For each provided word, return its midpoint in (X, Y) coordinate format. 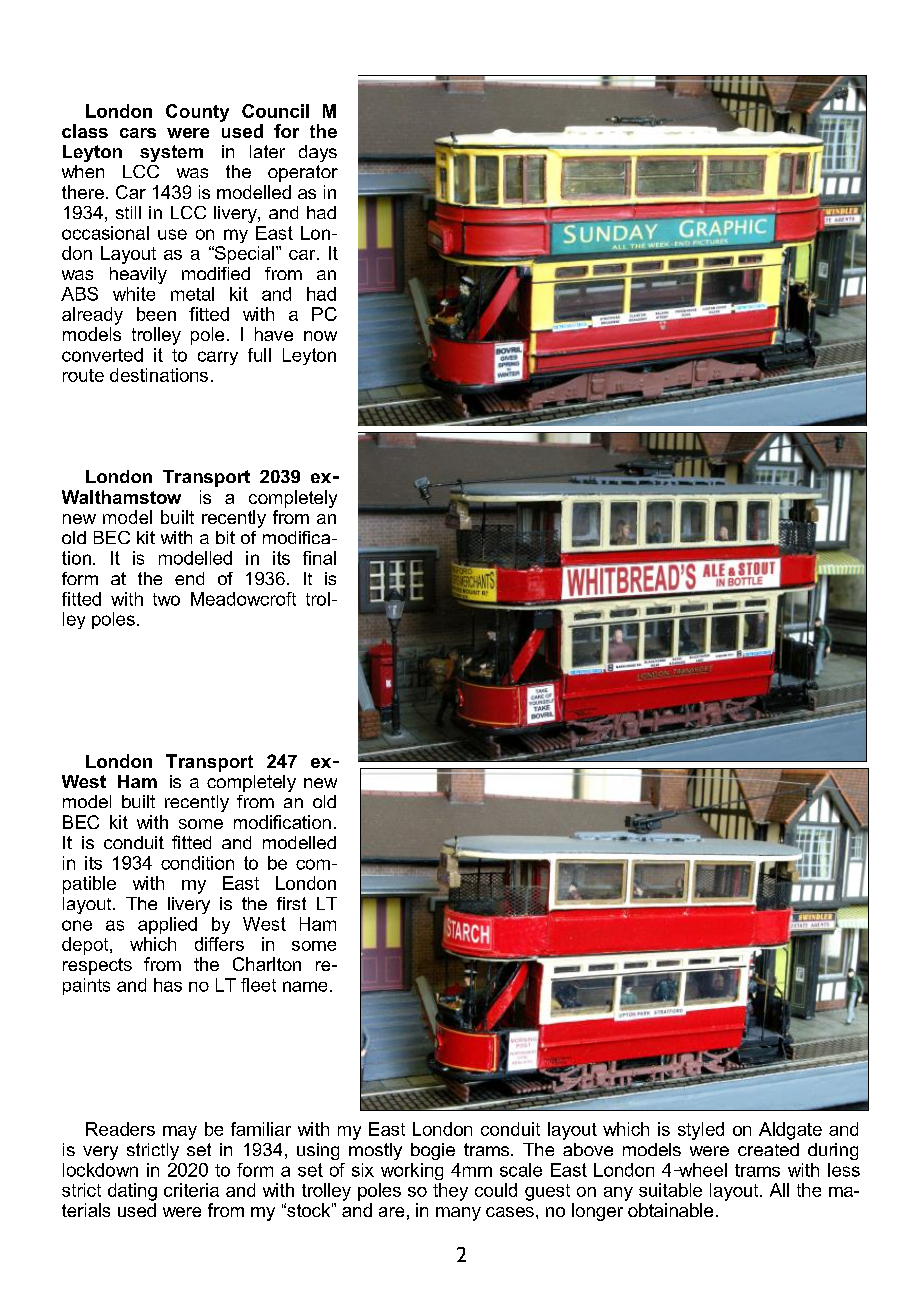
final (319, 558)
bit (225, 537)
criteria (191, 1190)
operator (303, 173)
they (450, 1192)
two (166, 599)
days (318, 153)
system (171, 153)
